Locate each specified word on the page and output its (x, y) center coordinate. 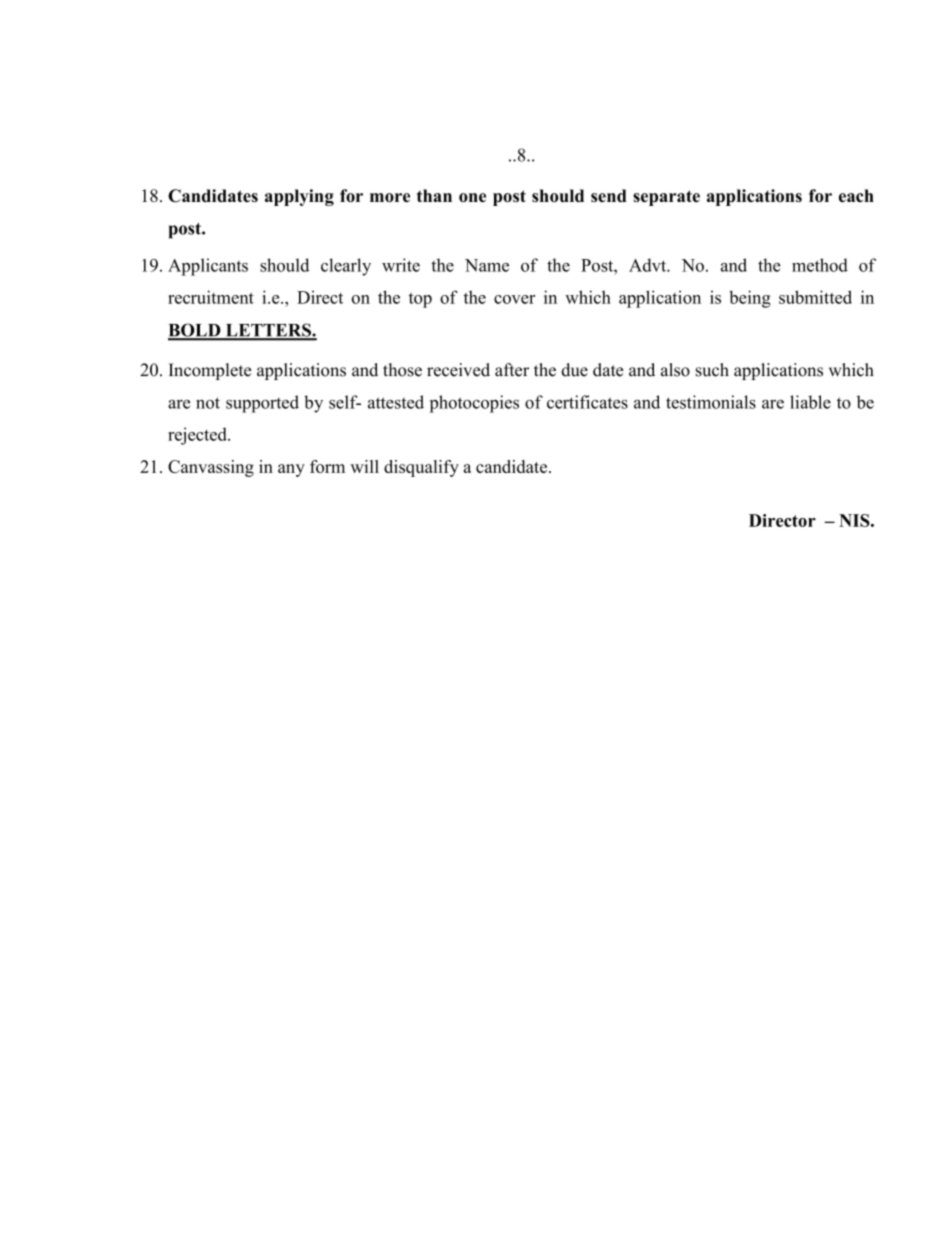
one (472, 198)
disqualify (421, 468)
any (291, 470)
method (820, 265)
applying (299, 197)
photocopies (474, 404)
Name (487, 265)
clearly (346, 267)
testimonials (711, 402)
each (856, 196)
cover (514, 299)
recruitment (211, 297)
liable (810, 402)
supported (262, 404)
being (750, 299)
